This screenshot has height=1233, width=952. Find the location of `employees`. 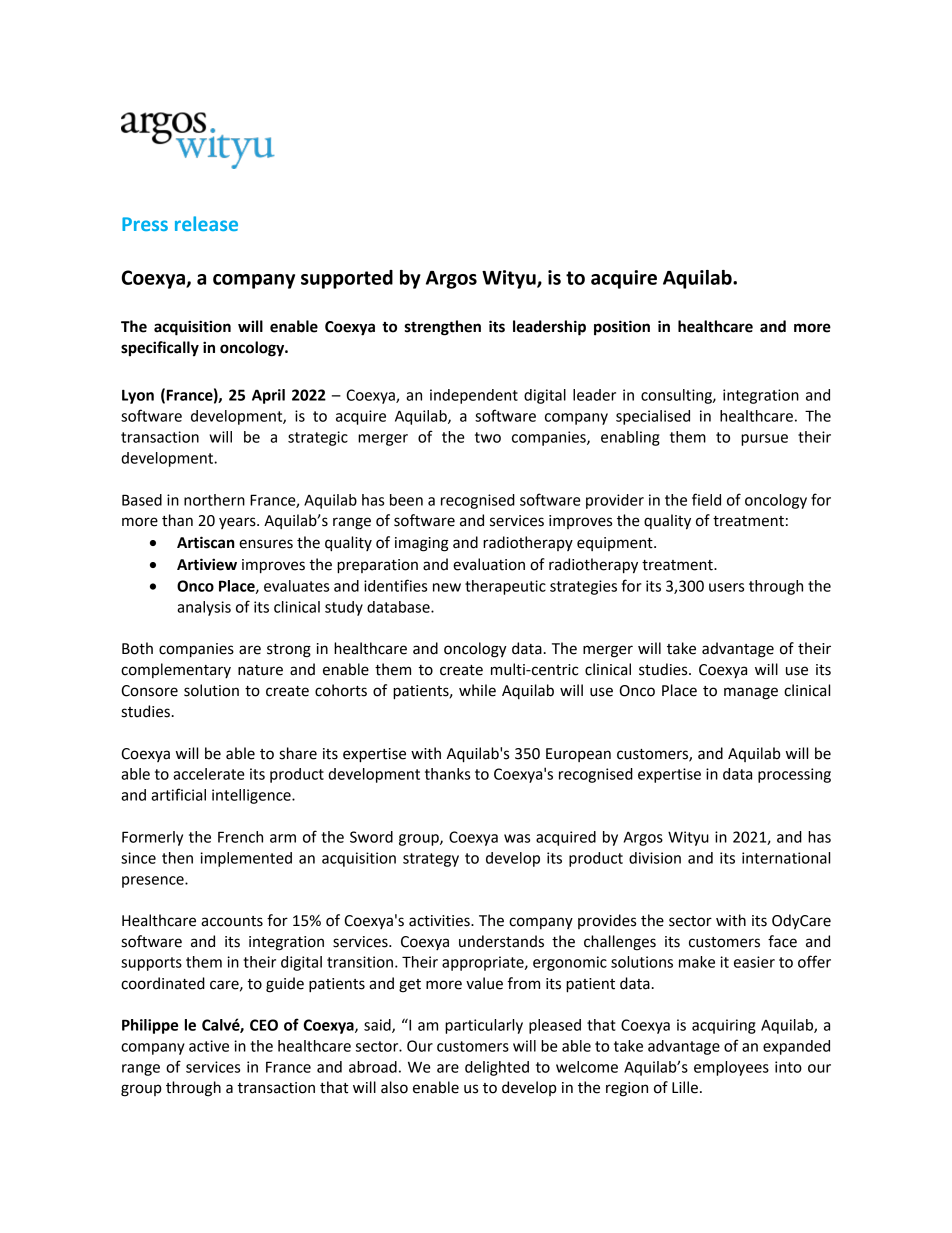

employees is located at coordinates (731, 1068).
